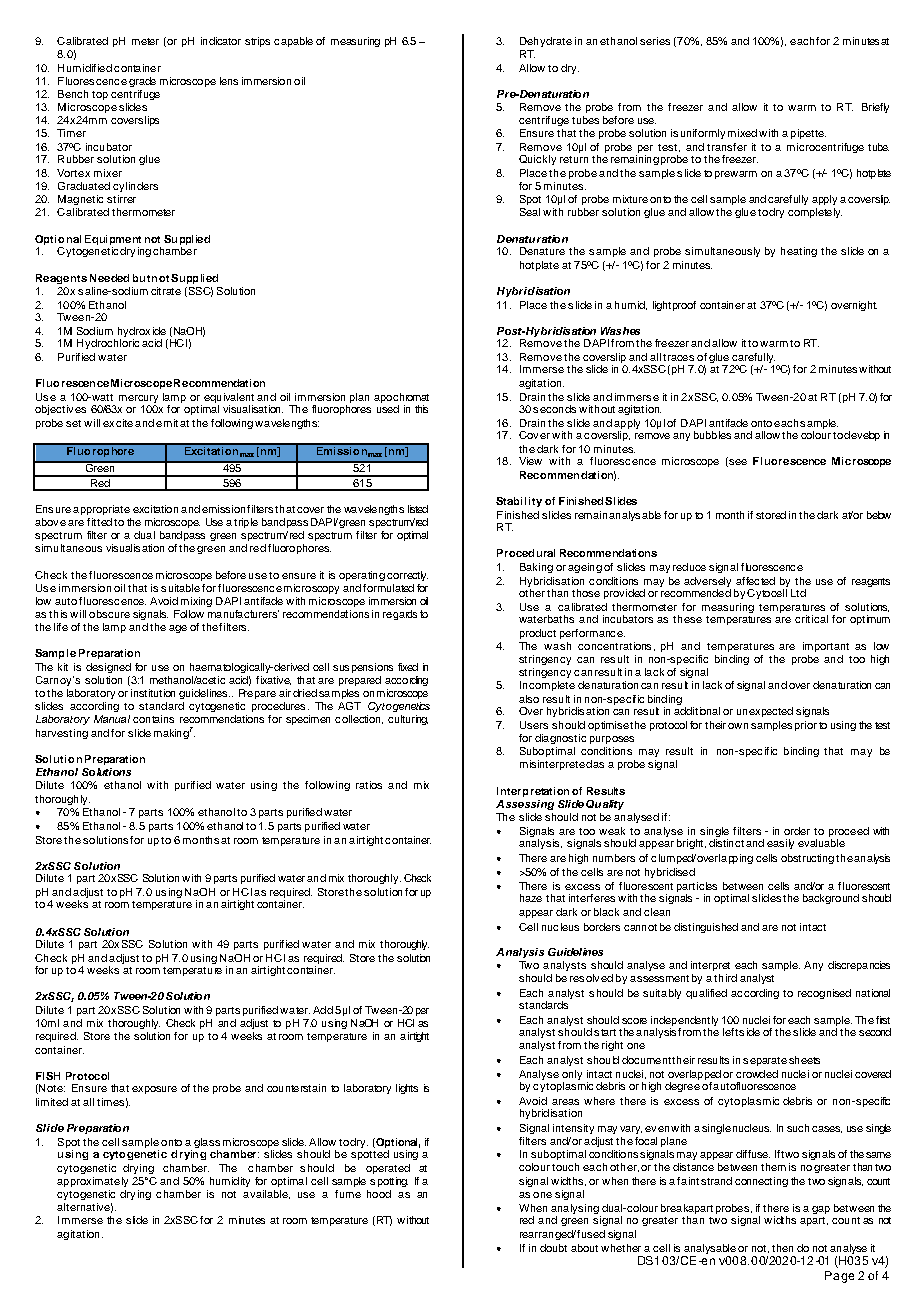 The width and height of the page is (924, 1309). Describe the element at coordinates (553, 1248) in the page. I see `doubt` at that location.
